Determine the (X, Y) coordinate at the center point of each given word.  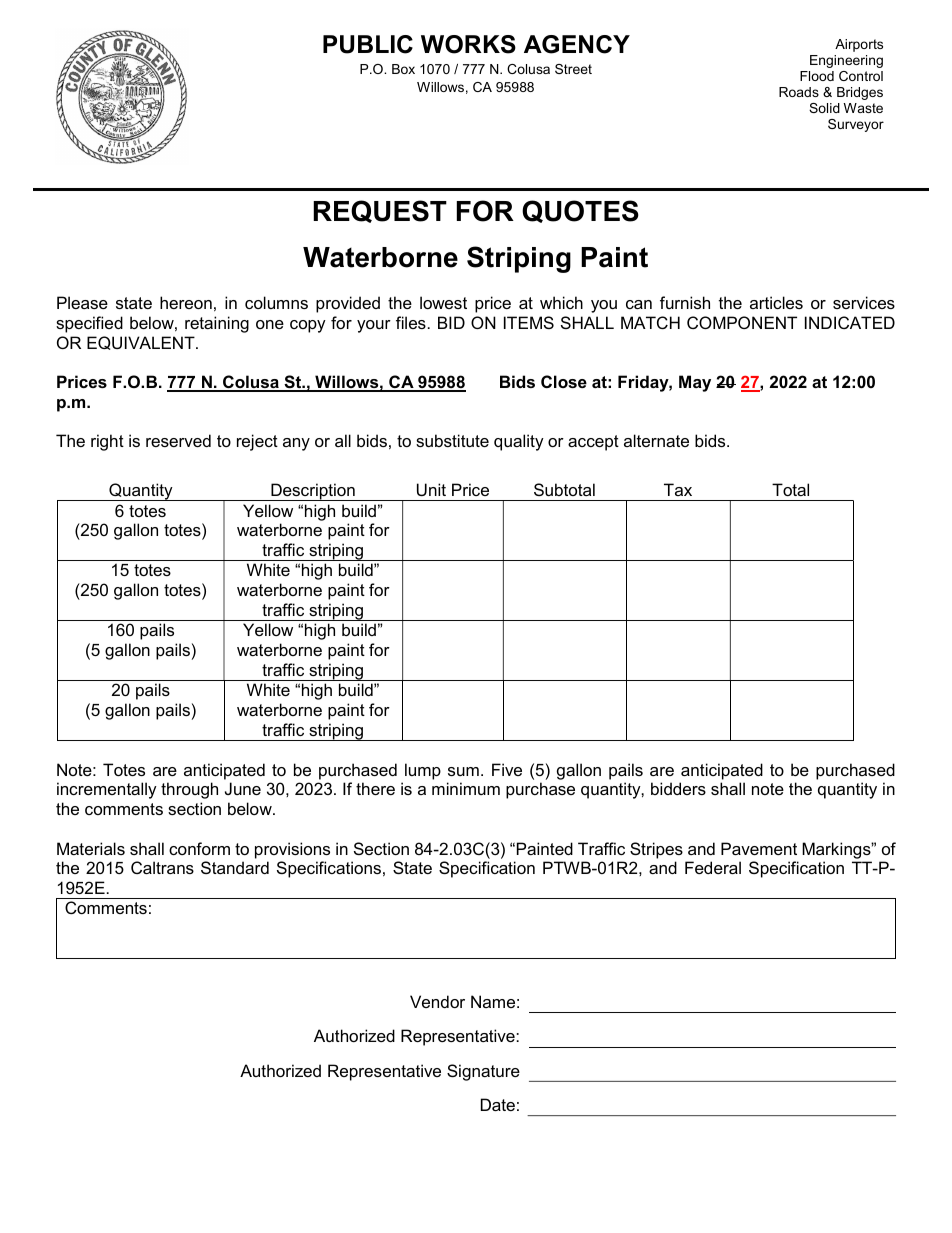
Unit (431, 489)
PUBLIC (368, 44)
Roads (799, 92)
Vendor (437, 1001)
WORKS (468, 44)
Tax (678, 489)
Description (313, 492)
